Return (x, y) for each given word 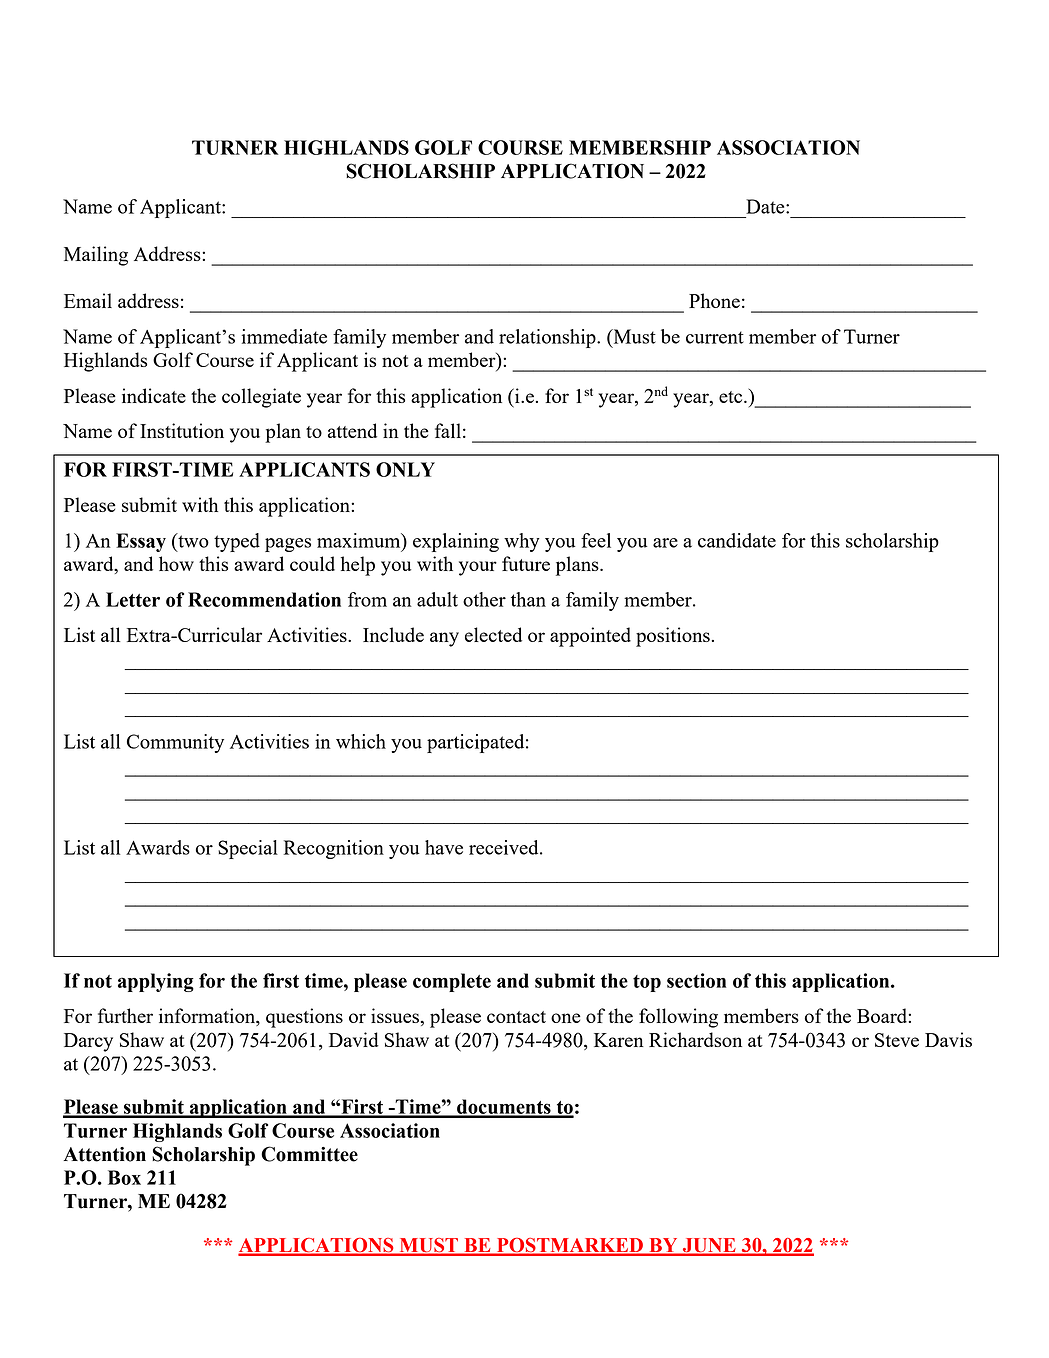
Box (124, 1177)
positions (673, 637)
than (528, 599)
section (696, 980)
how (176, 563)
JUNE (709, 1246)
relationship (548, 338)
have (444, 847)
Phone (714, 300)
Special (248, 849)
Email (88, 300)
